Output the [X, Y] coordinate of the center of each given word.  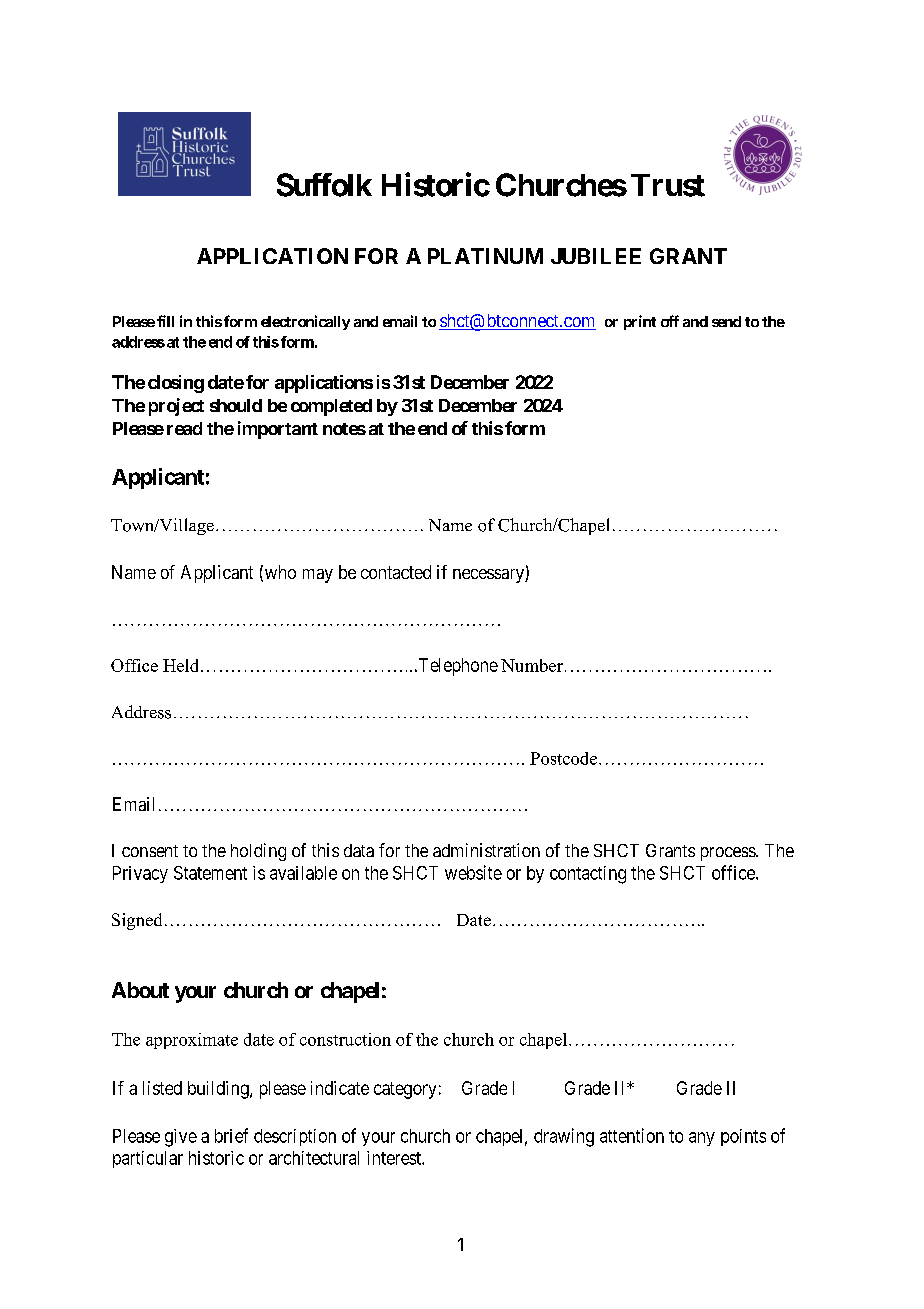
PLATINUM [485, 256]
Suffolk [324, 185]
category [405, 1090]
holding [258, 852]
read [184, 428]
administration [486, 850]
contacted [396, 572]
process [729, 854]
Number [532, 665]
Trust [668, 185]
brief [231, 1135]
